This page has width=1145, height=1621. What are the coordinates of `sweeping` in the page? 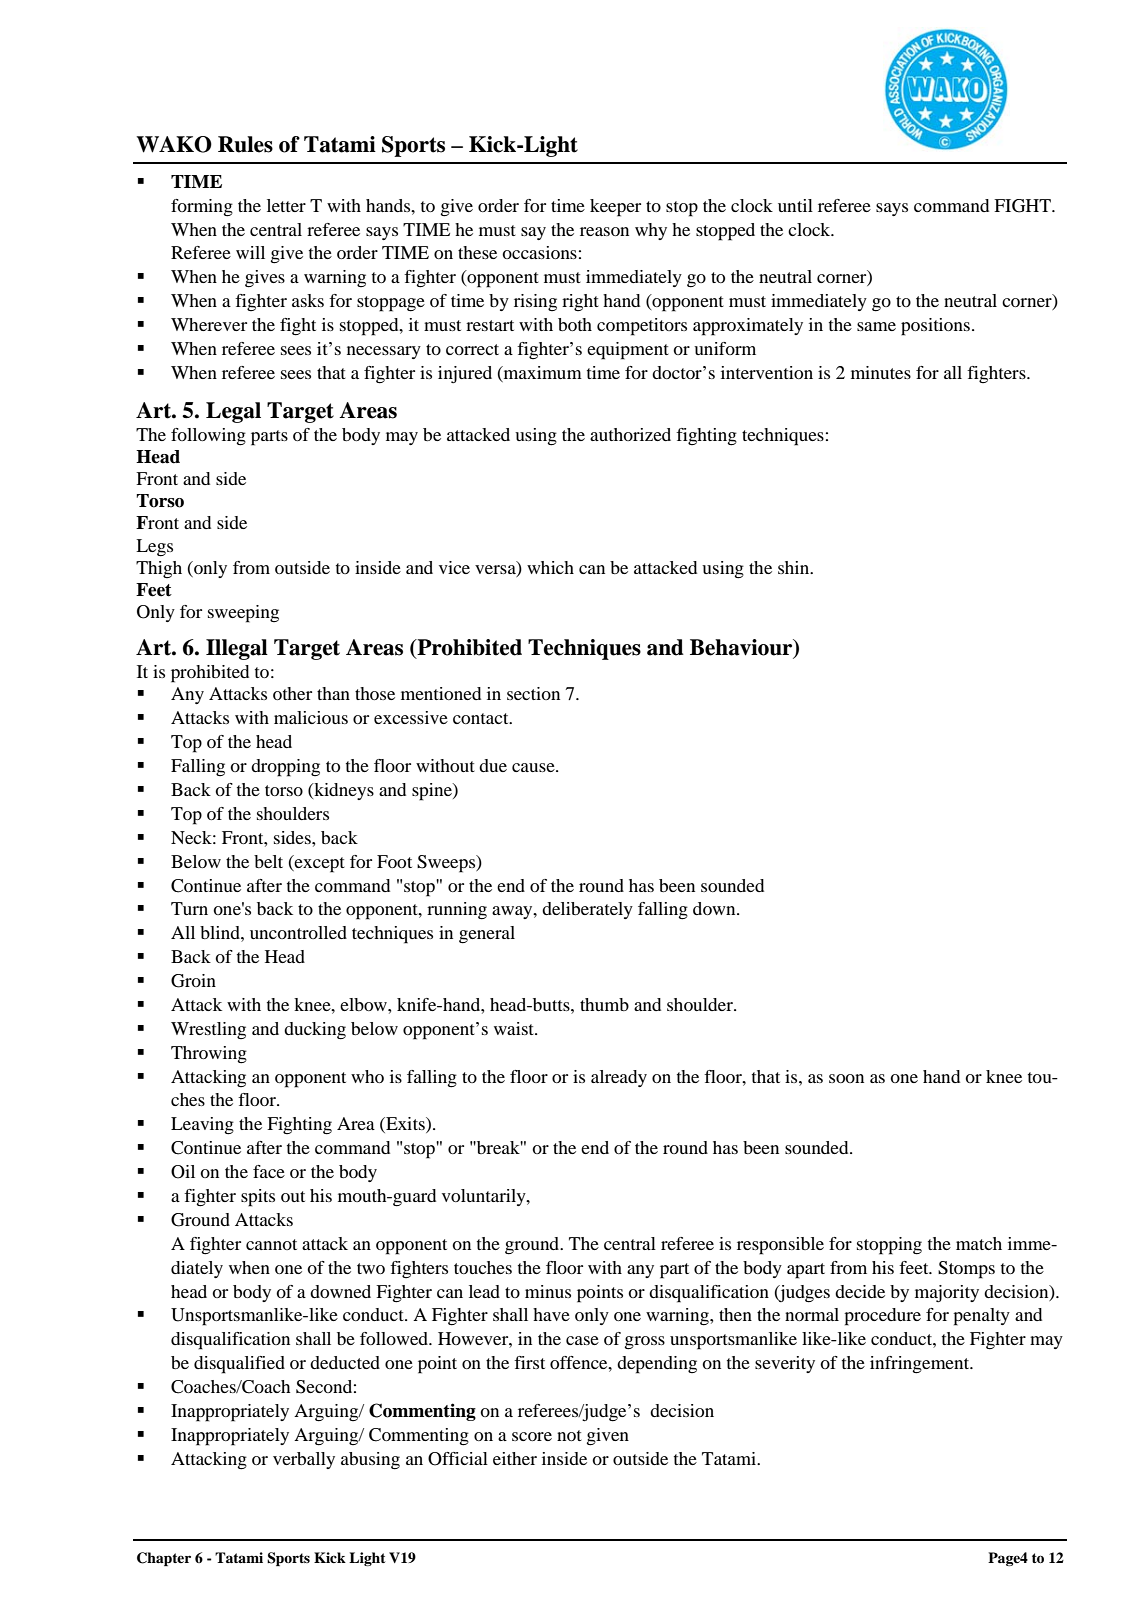 It's located at (243, 614).
